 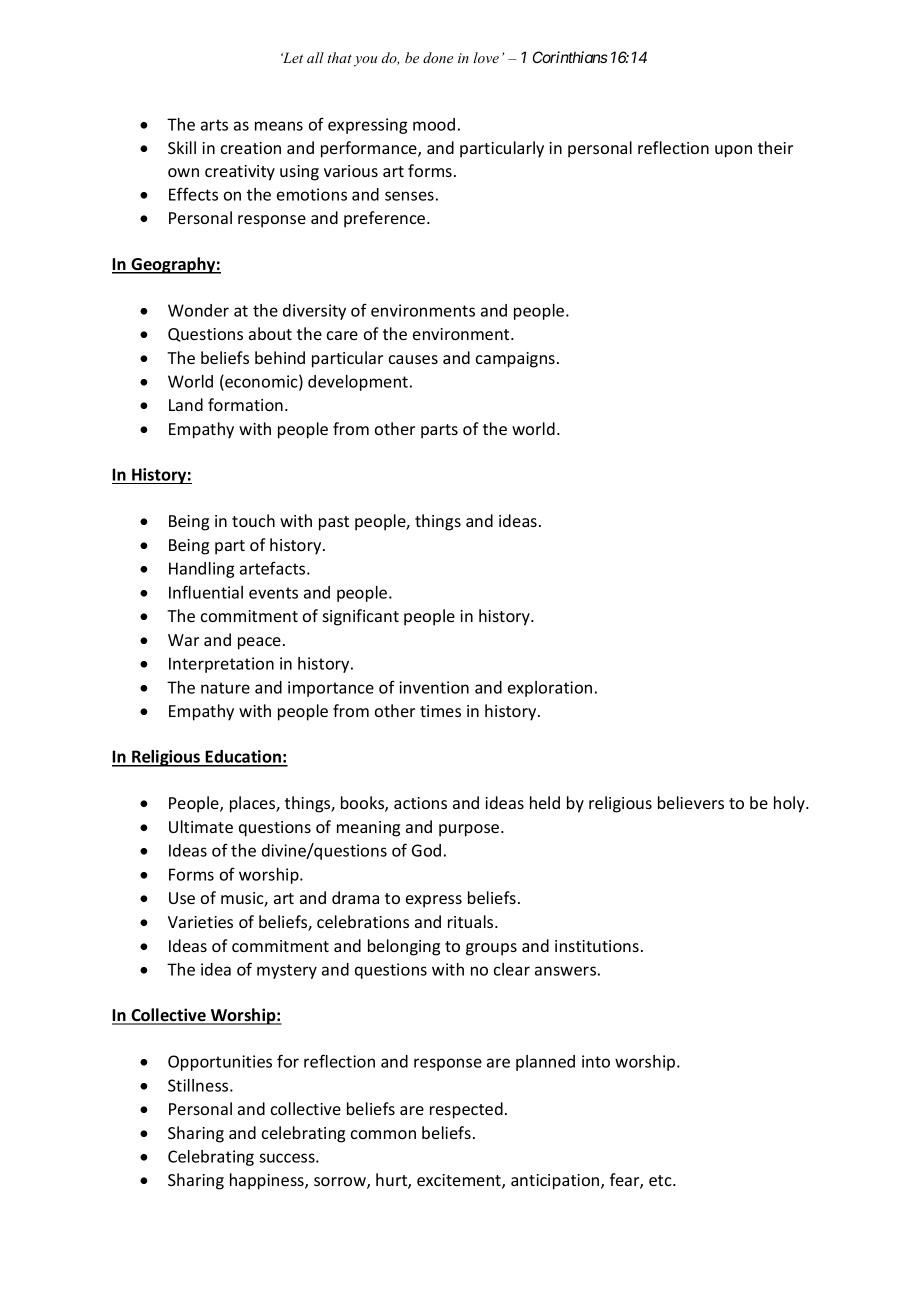 What do you see at coordinates (775, 147) in the screenshot?
I see `their` at bounding box center [775, 147].
